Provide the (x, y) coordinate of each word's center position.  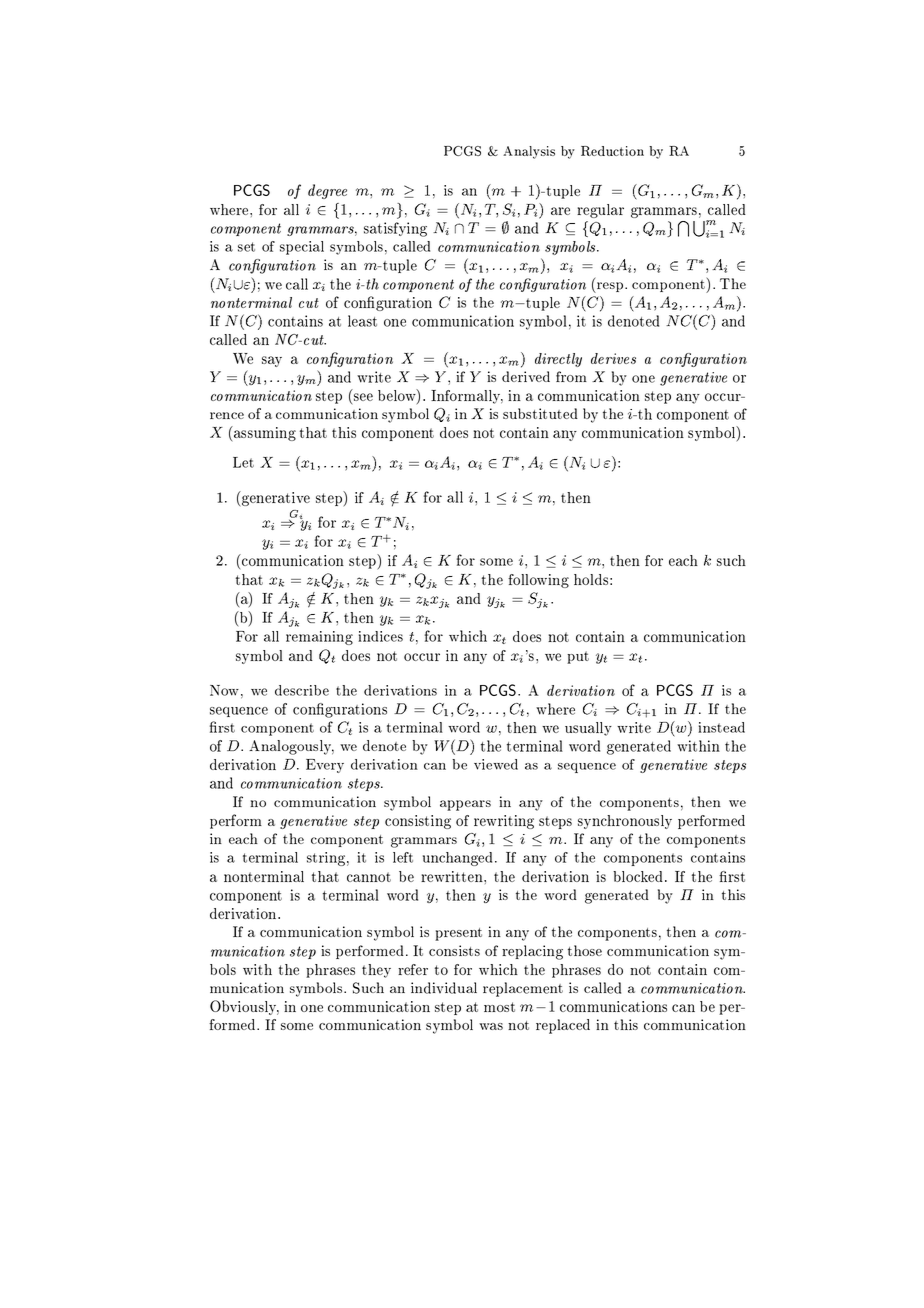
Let (243, 462)
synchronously (625, 822)
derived (526, 376)
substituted (540, 413)
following (538, 581)
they (376, 971)
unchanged (459, 859)
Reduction (612, 151)
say (272, 361)
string (326, 859)
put (578, 657)
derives (613, 358)
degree (327, 191)
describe (302, 690)
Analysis (529, 152)
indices (380, 636)
